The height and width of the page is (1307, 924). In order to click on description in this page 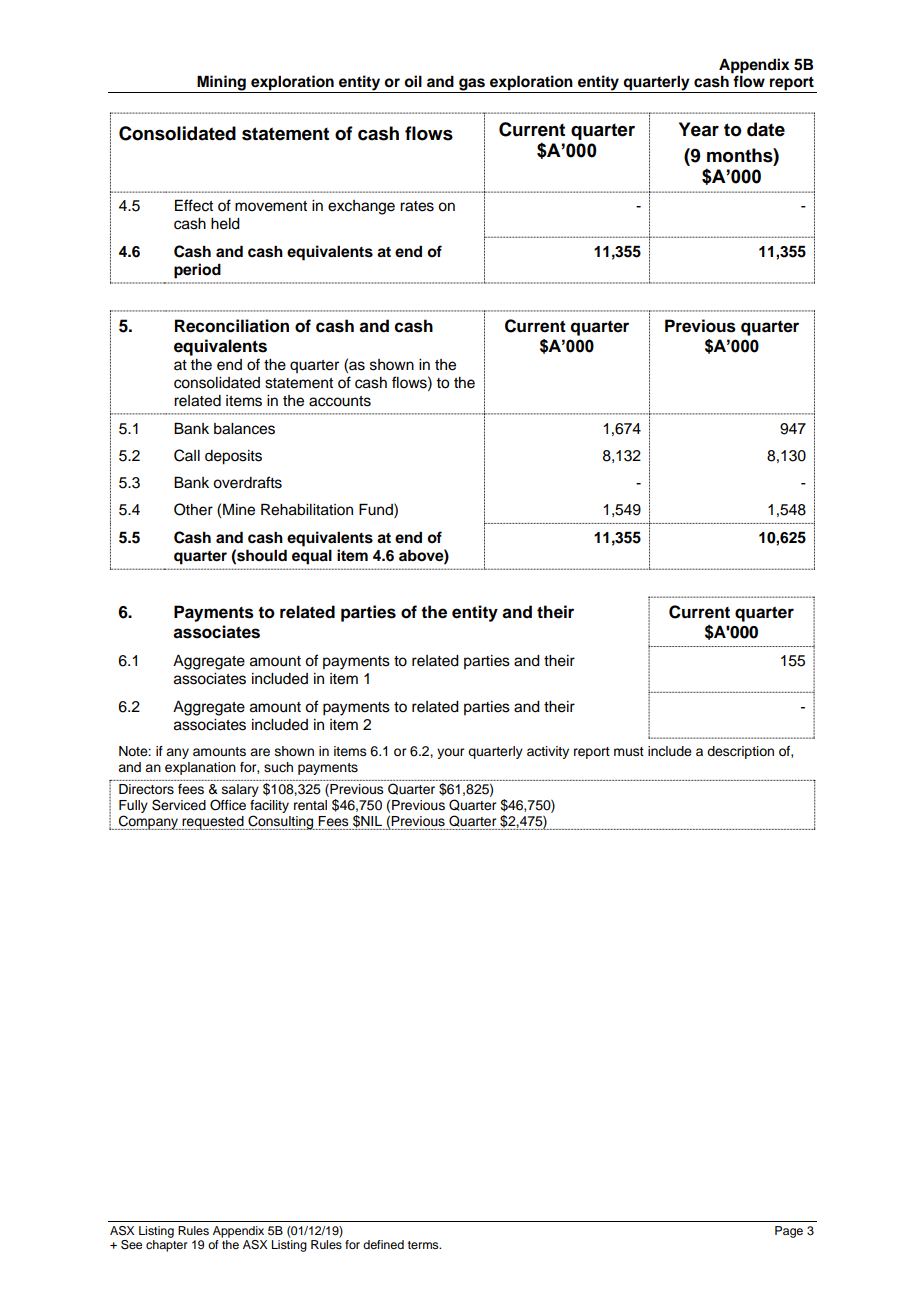, I will do `click(740, 752)`.
